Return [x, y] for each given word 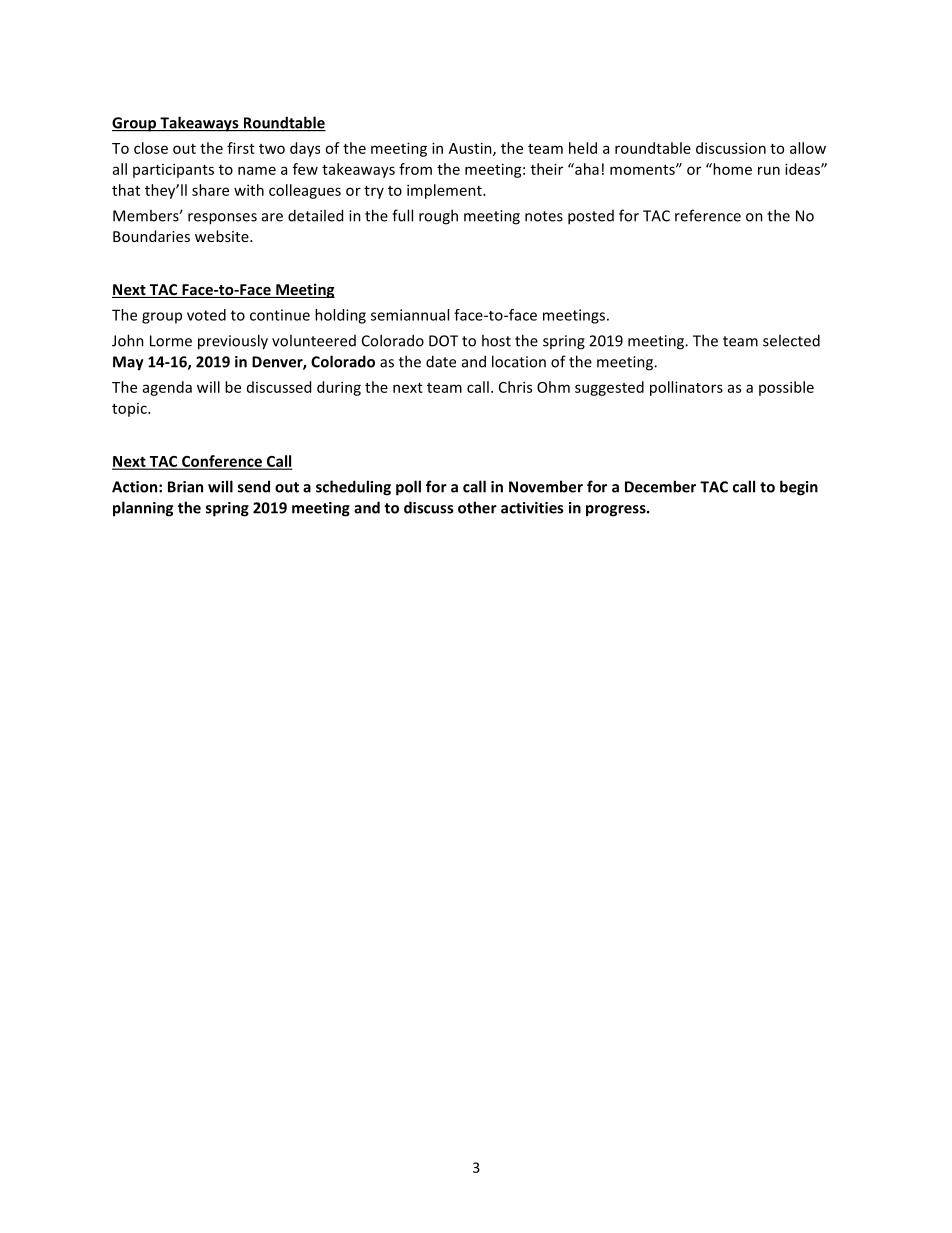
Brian [185, 487]
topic [130, 410]
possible [786, 388]
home [731, 169]
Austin [471, 149]
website [223, 236]
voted [206, 315]
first [241, 148]
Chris [515, 387]
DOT [443, 341]
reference [708, 215]
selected [791, 340]
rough [438, 217]
